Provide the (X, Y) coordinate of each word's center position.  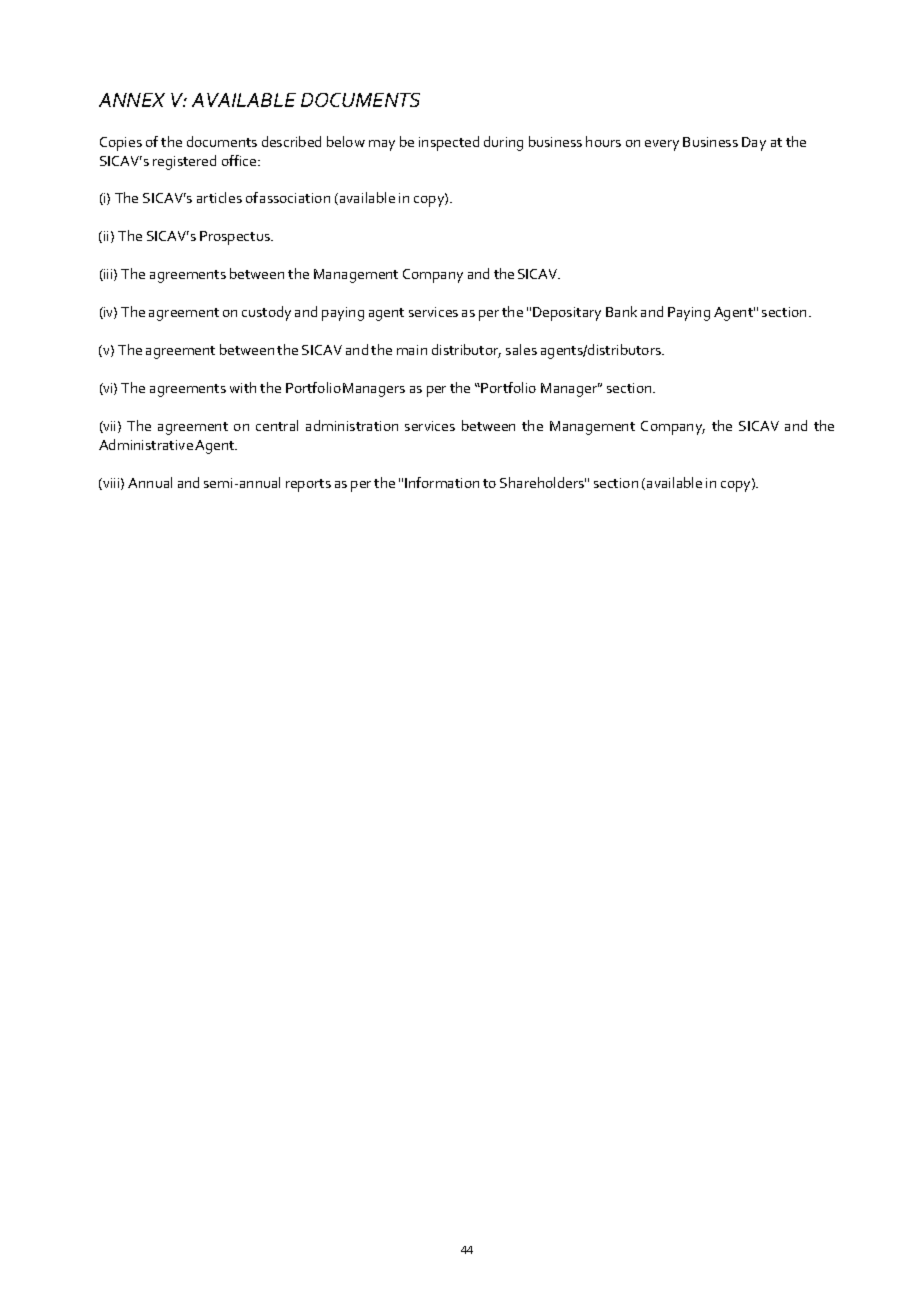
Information (442, 482)
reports (308, 485)
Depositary (567, 314)
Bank (621, 311)
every (662, 145)
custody (266, 313)
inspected (449, 143)
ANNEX (132, 100)
